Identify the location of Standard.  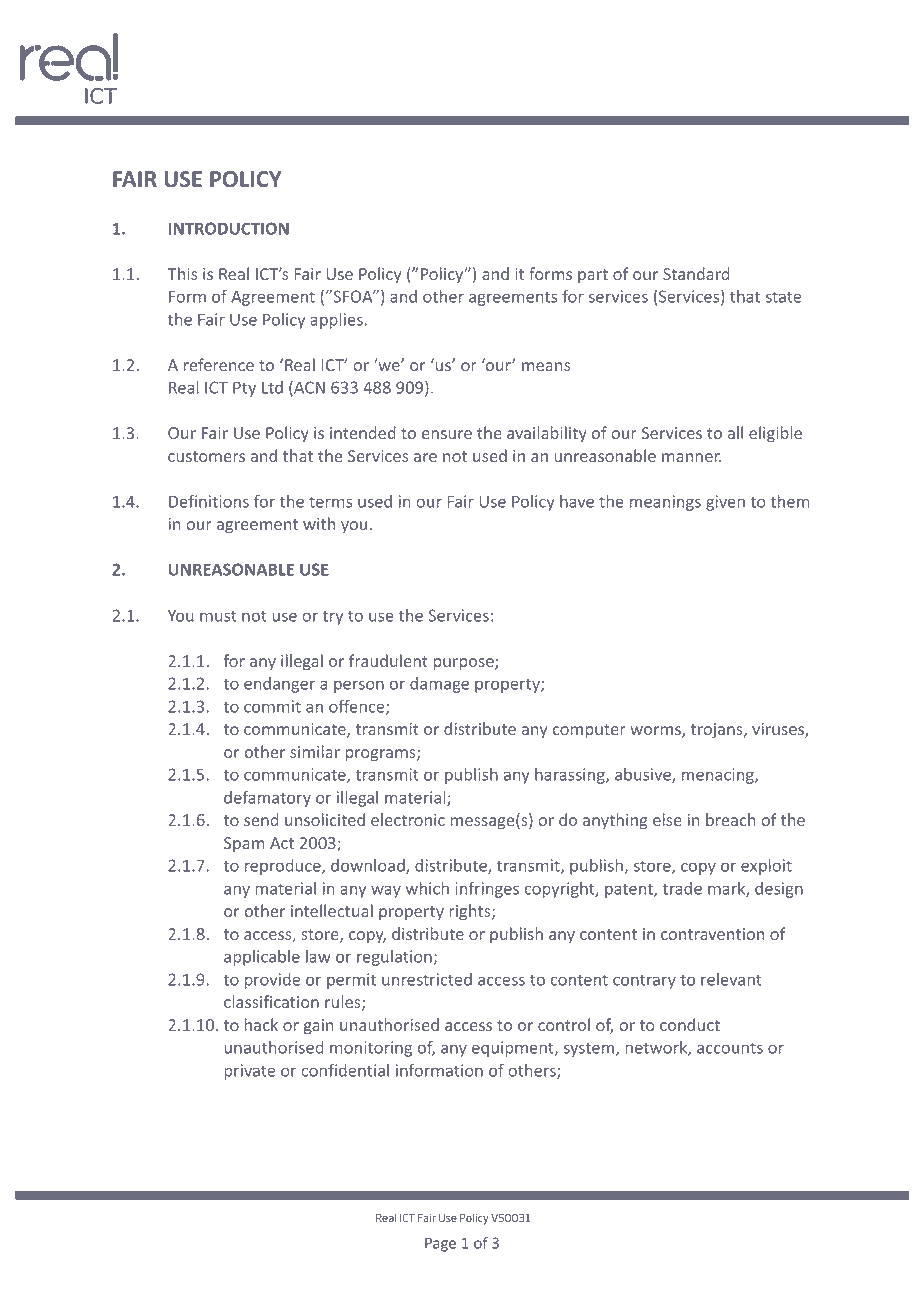
(696, 273).
